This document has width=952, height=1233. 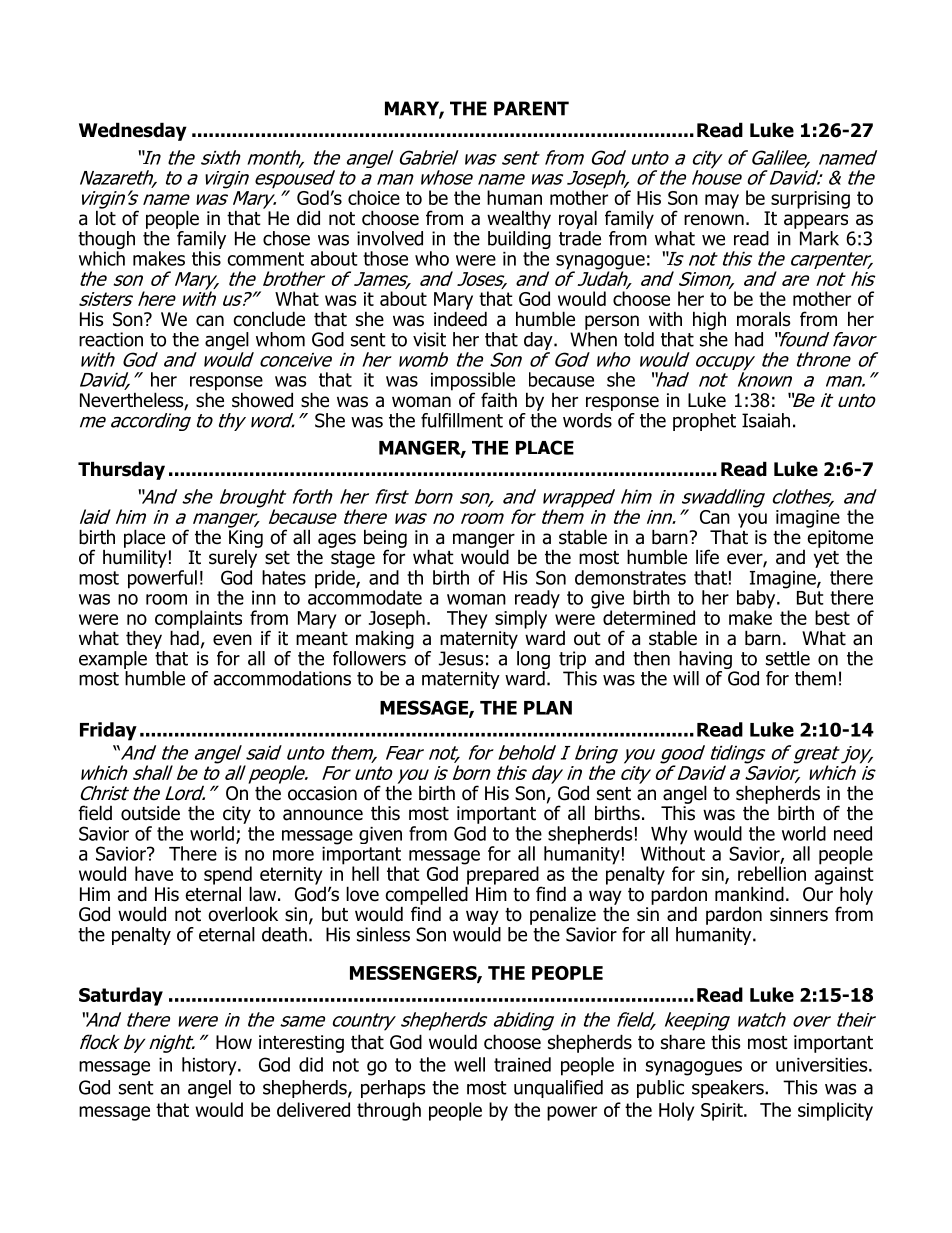 What do you see at coordinates (133, 131) in the document?
I see `Wednesday` at bounding box center [133, 131].
